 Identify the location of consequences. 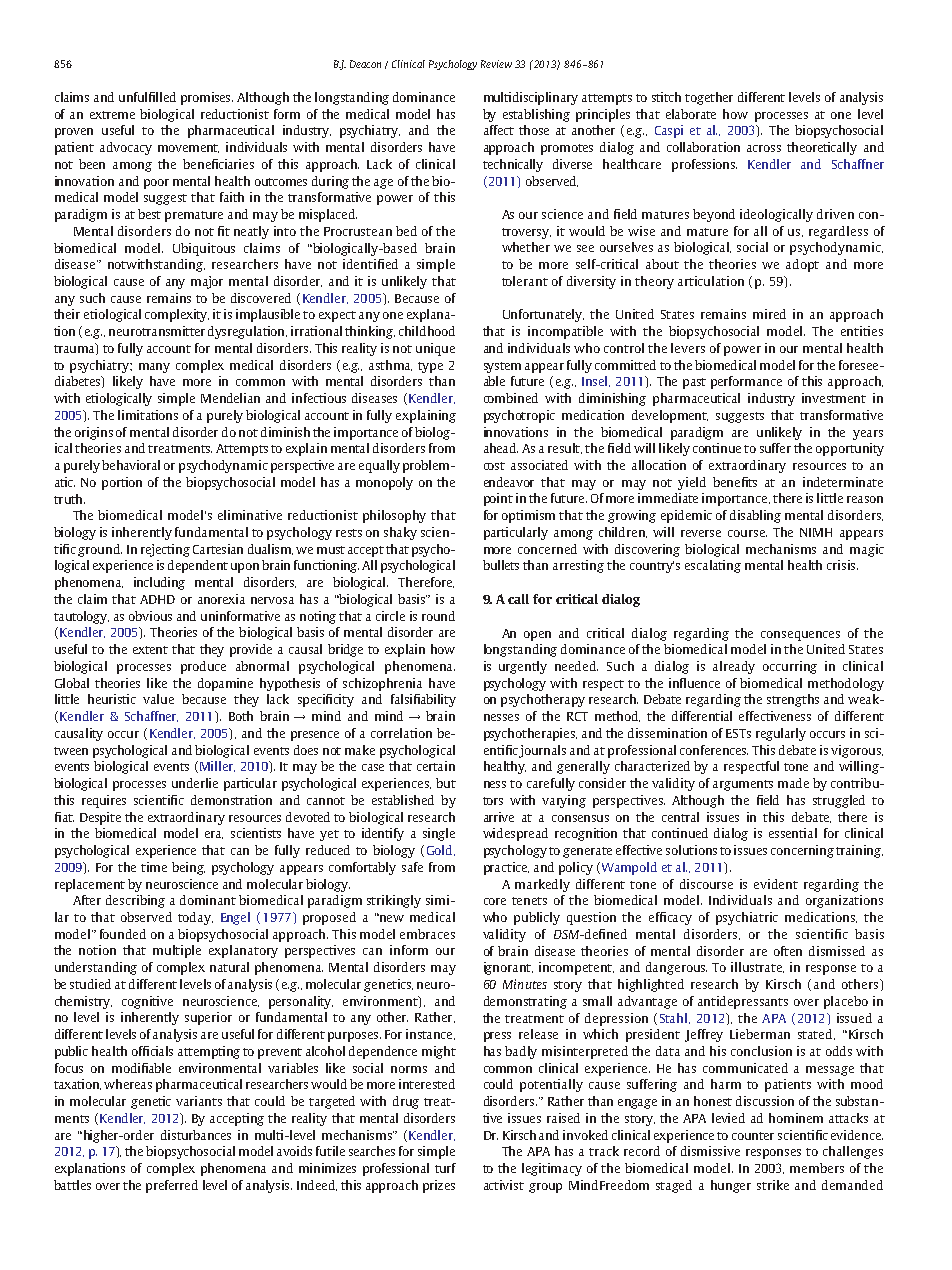
(800, 636).
